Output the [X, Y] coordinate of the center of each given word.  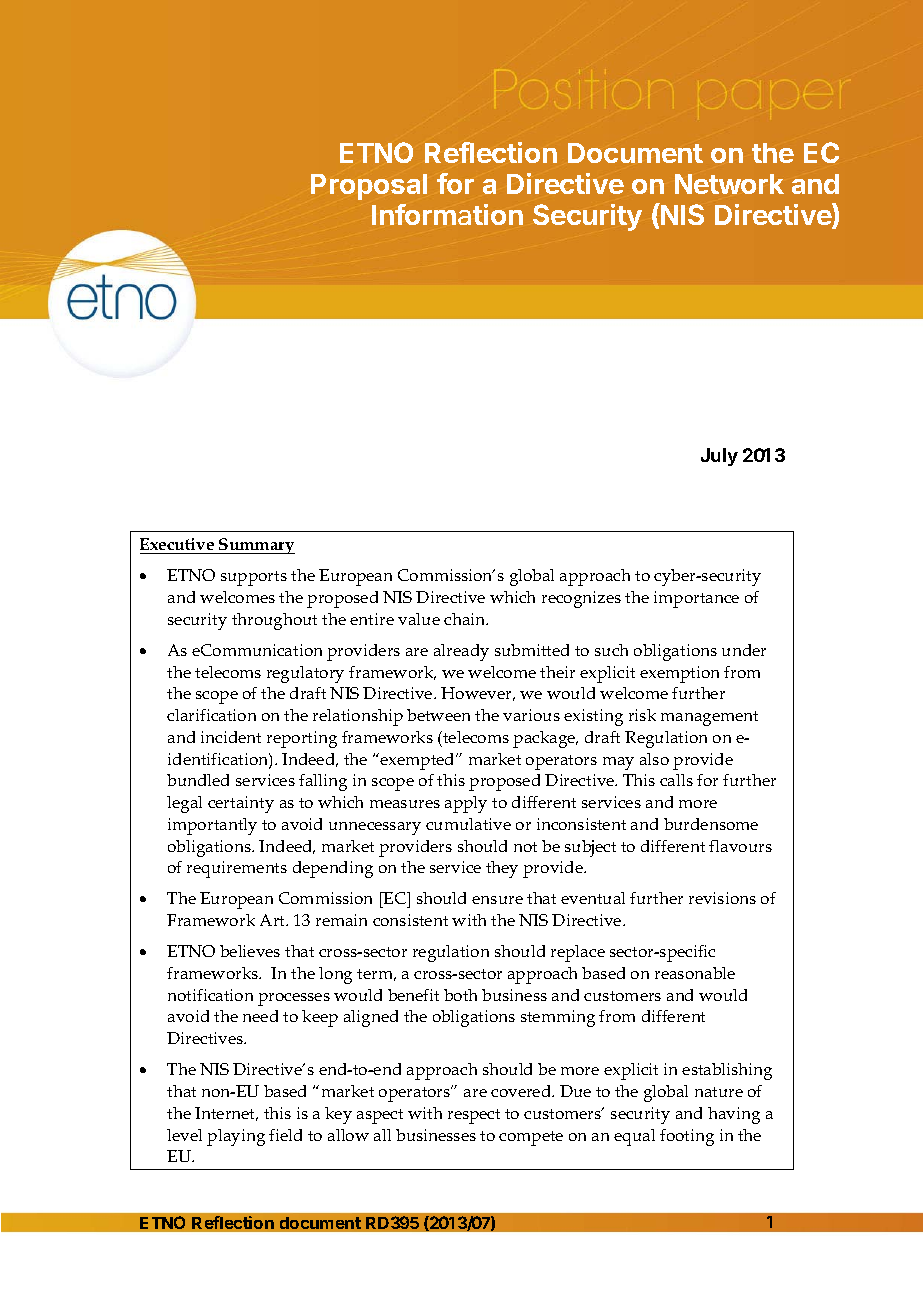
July [719, 457]
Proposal [369, 187]
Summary [256, 546]
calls [676, 780]
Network [729, 184]
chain [466, 619]
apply [466, 804]
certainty [241, 804]
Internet [226, 1114]
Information [447, 214]
